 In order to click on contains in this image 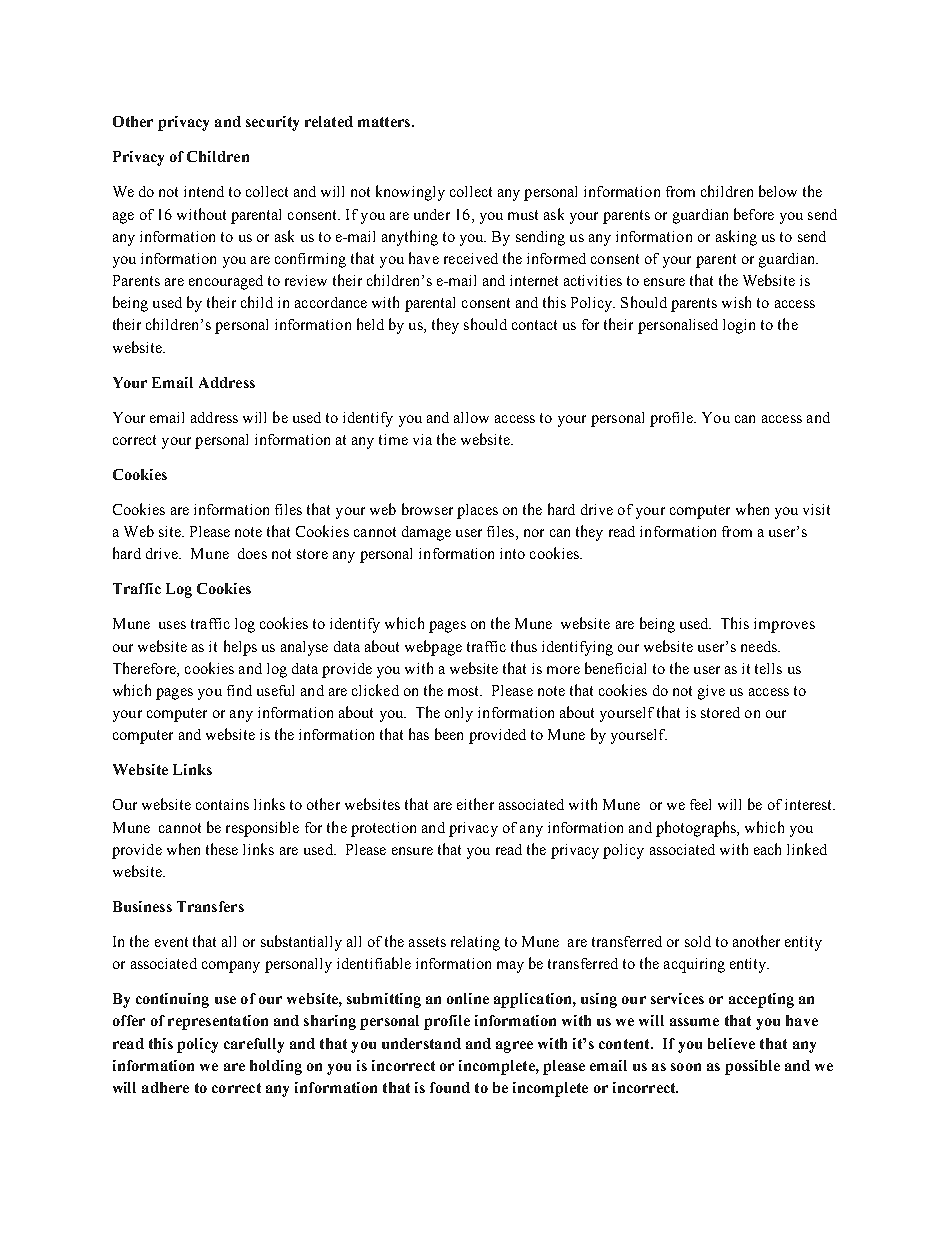, I will do `click(222, 804)`.
